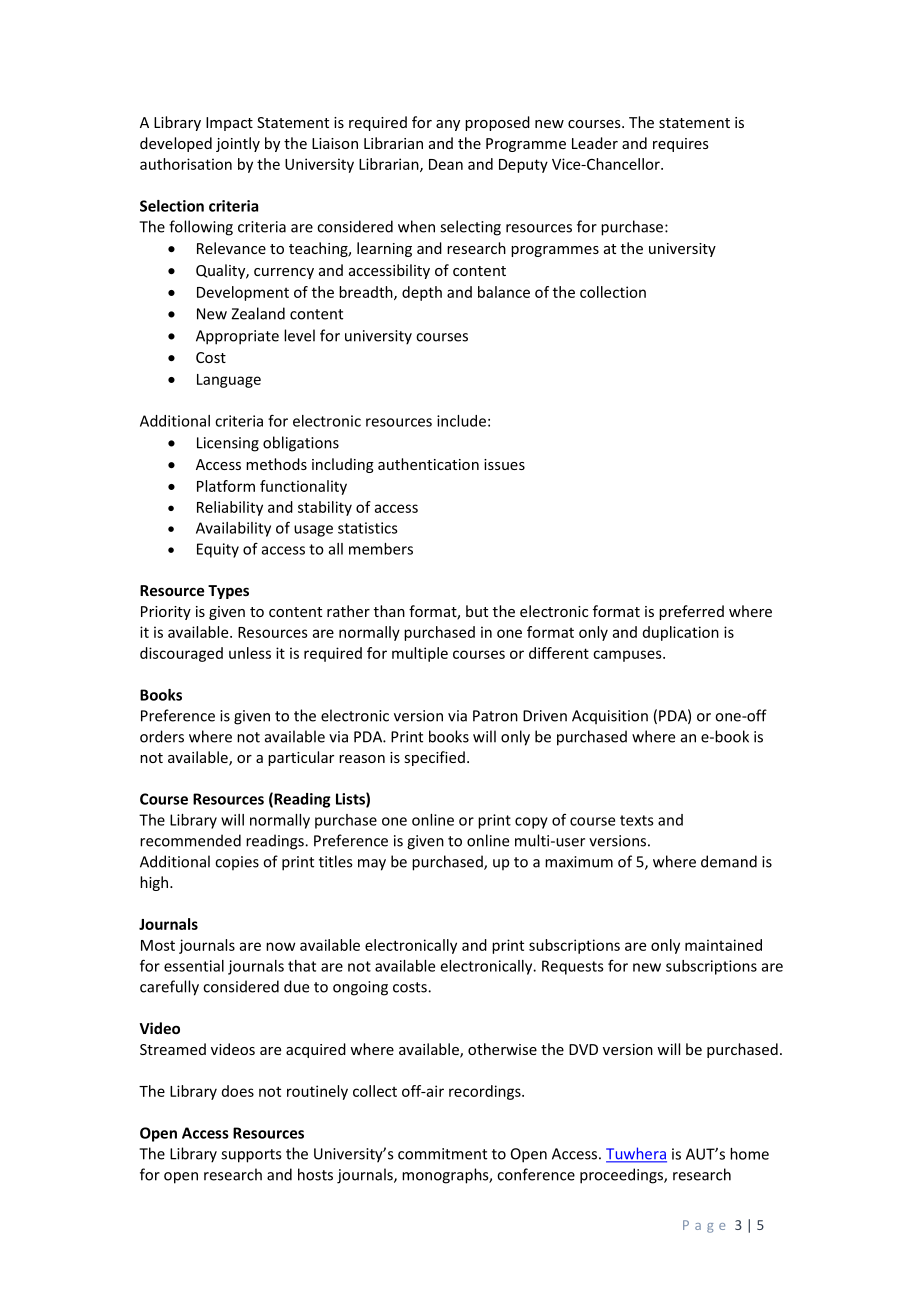 The height and width of the screenshot is (1308, 924). What do you see at coordinates (229, 381) in the screenshot?
I see `Language` at bounding box center [229, 381].
